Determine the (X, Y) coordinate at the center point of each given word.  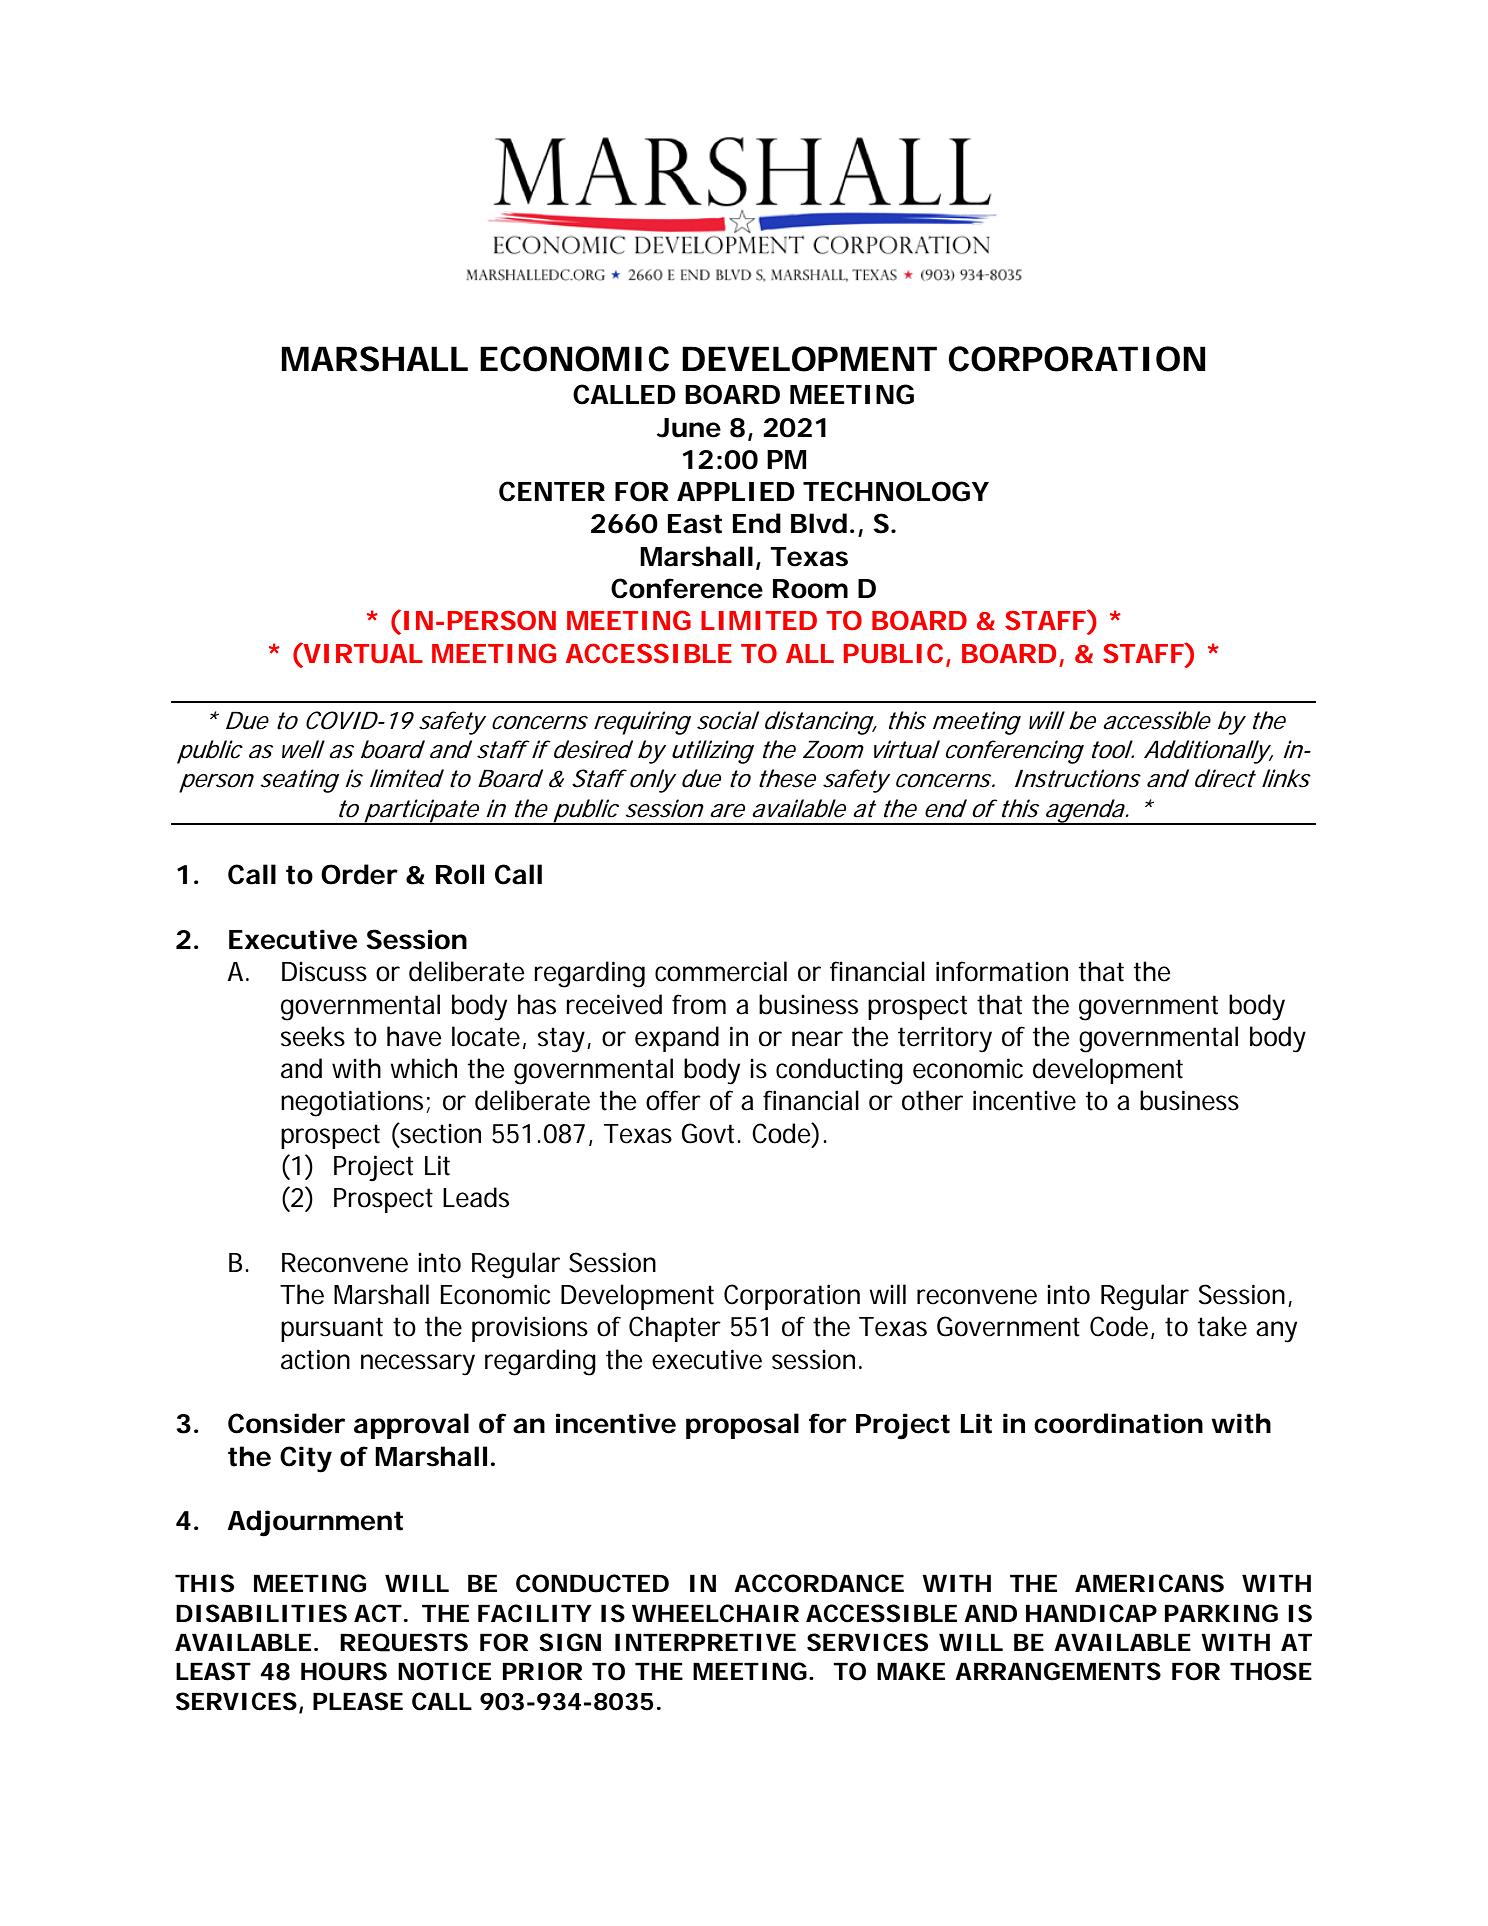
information (1002, 971)
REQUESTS (404, 1642)
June (689, 428)
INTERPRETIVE (705, 1642)
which (423, 1068)
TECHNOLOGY (896, 491)
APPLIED (736, 491)
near (817, 1039)
